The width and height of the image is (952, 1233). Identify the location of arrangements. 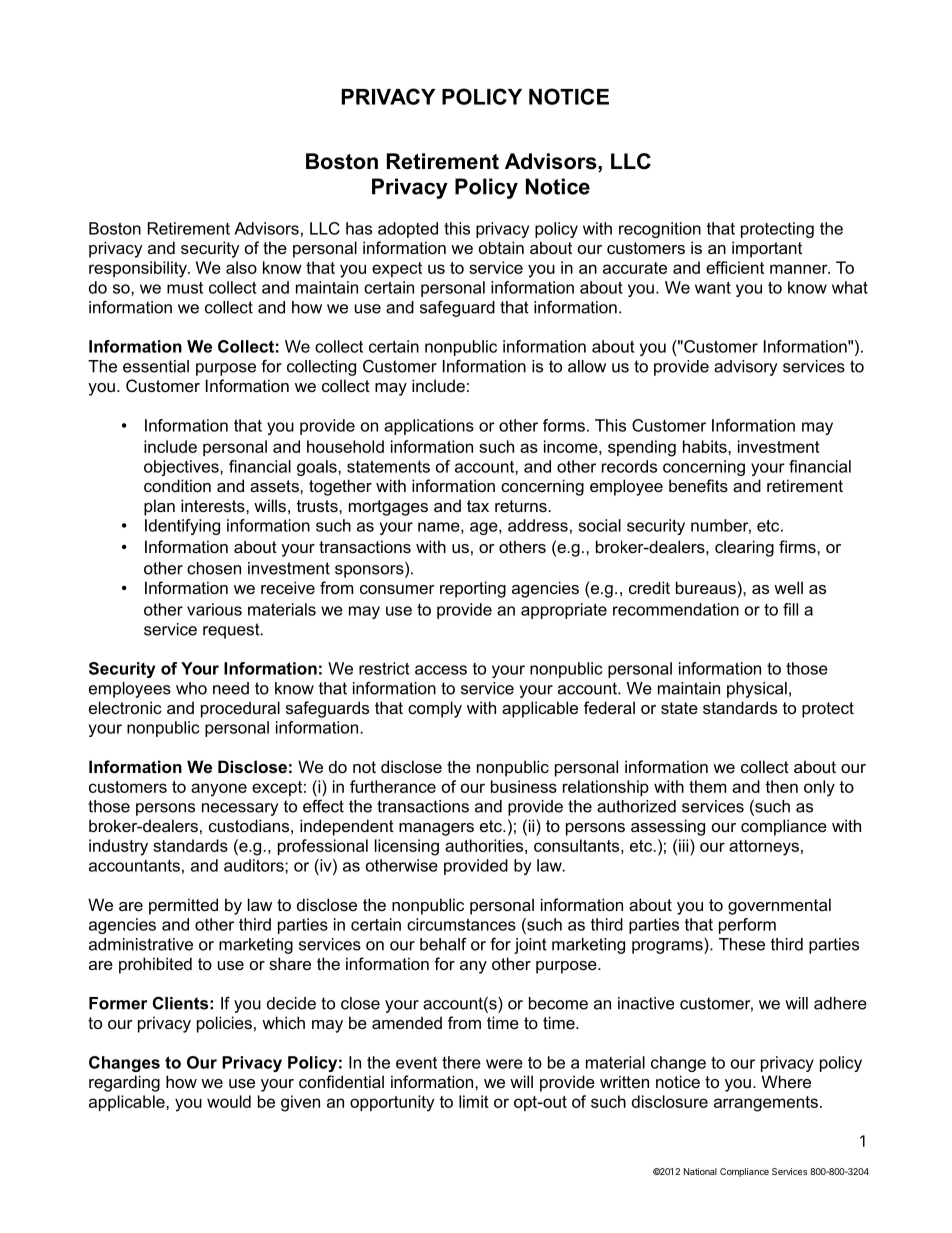
(766, 1104).
